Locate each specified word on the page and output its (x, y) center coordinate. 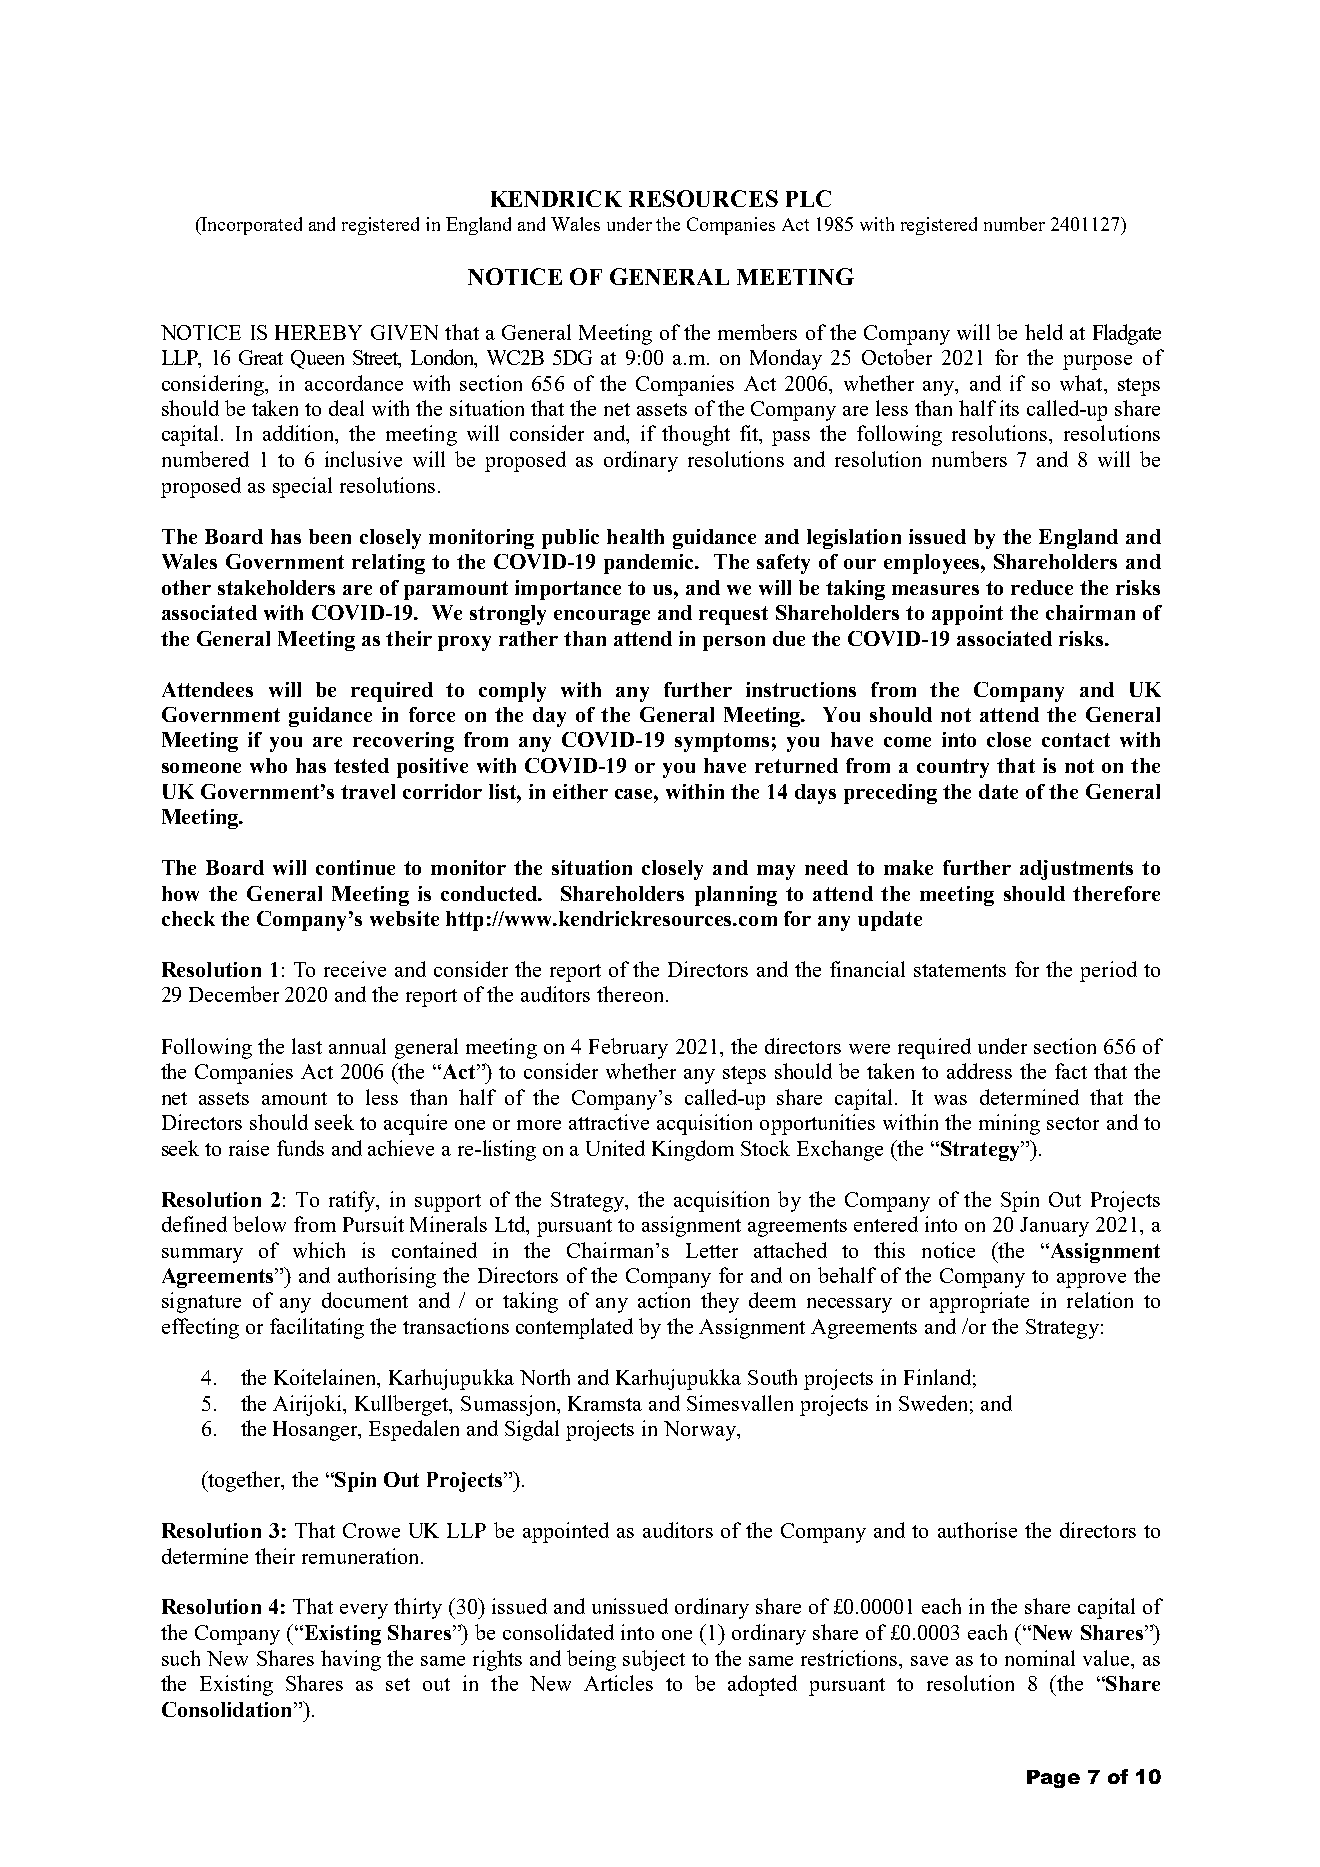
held (1044, 332)
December (234, 994)
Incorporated (251, 226)
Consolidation (228, 1709)
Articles (618, 1683)
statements (960, 970)
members (757, 332)
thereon (630, 994)
